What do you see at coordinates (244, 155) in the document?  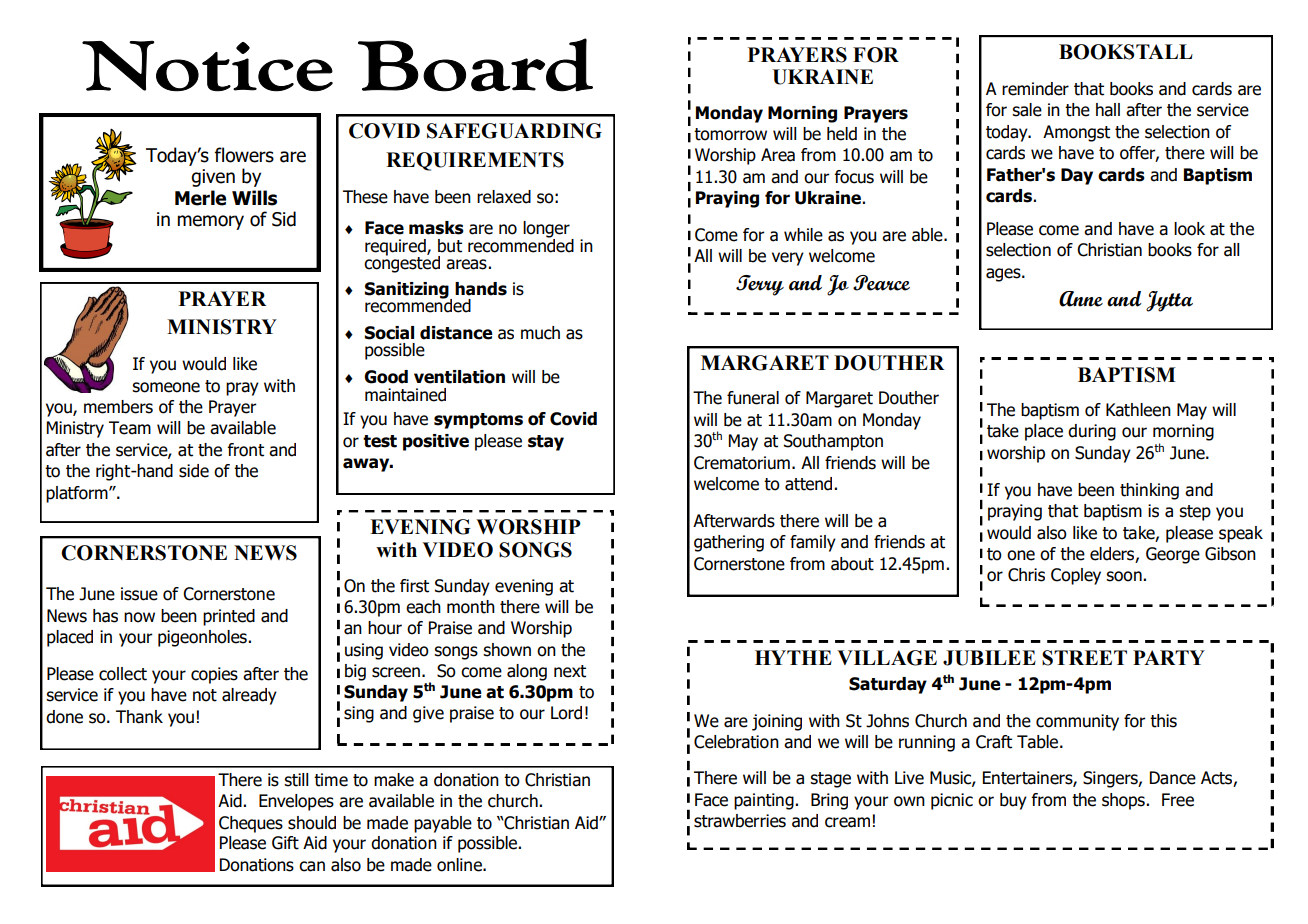 I see `flowers` at bounding box center [244, 155].
